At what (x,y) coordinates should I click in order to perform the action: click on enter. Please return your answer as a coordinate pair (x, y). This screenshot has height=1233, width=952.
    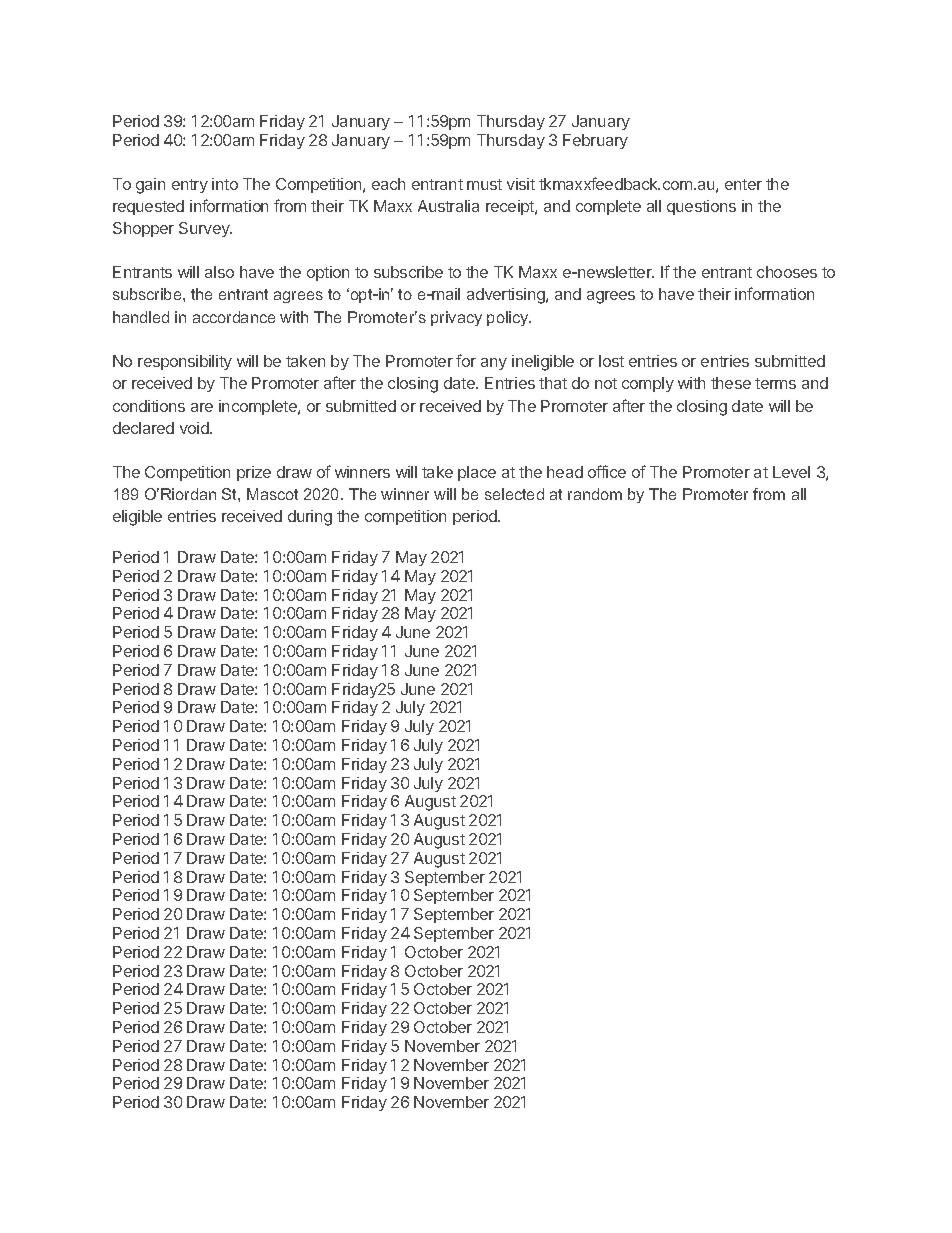
    Looking at the image, I should click on (743, 184).
